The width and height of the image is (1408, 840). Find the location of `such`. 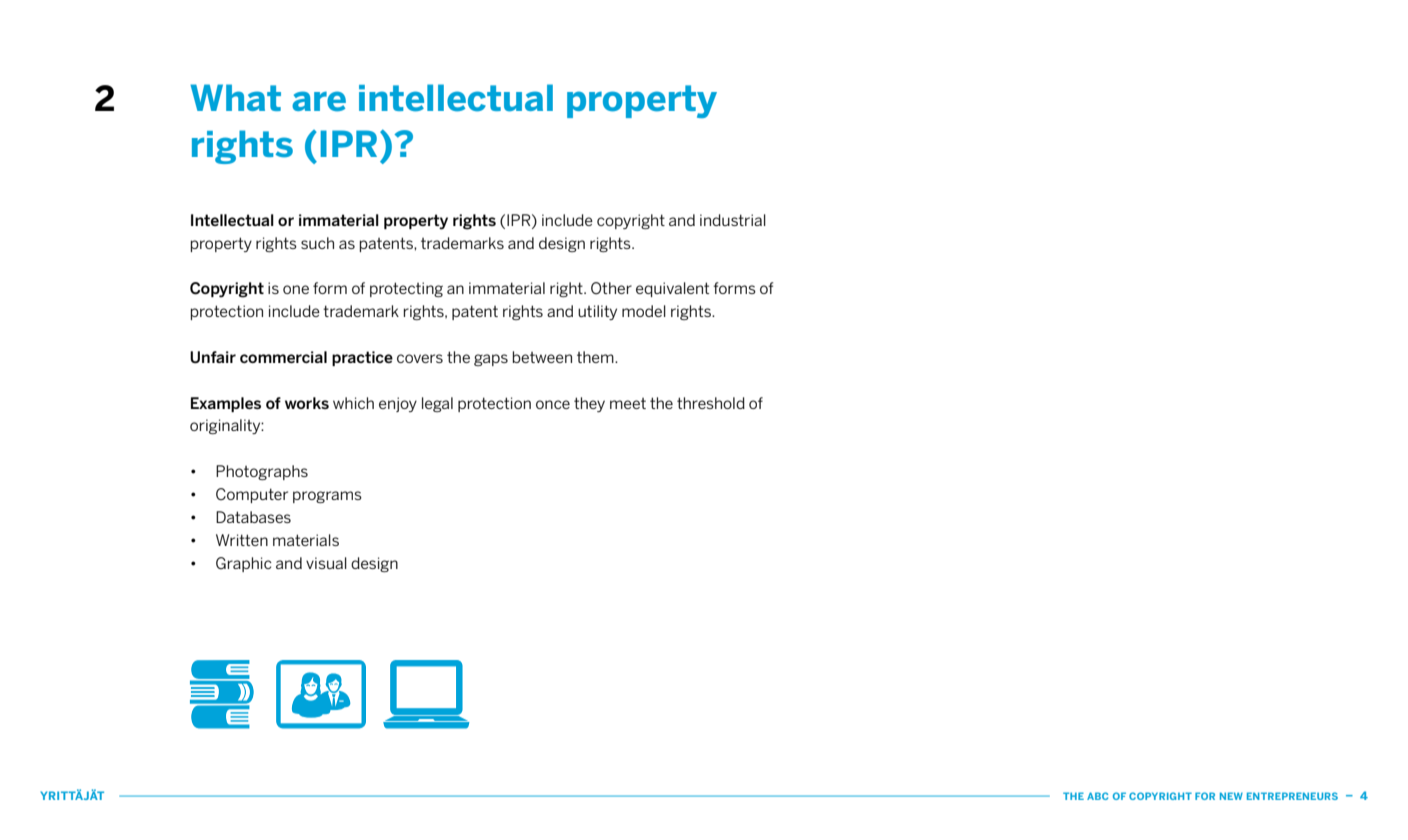

such is located at coordinates (317, 243).
